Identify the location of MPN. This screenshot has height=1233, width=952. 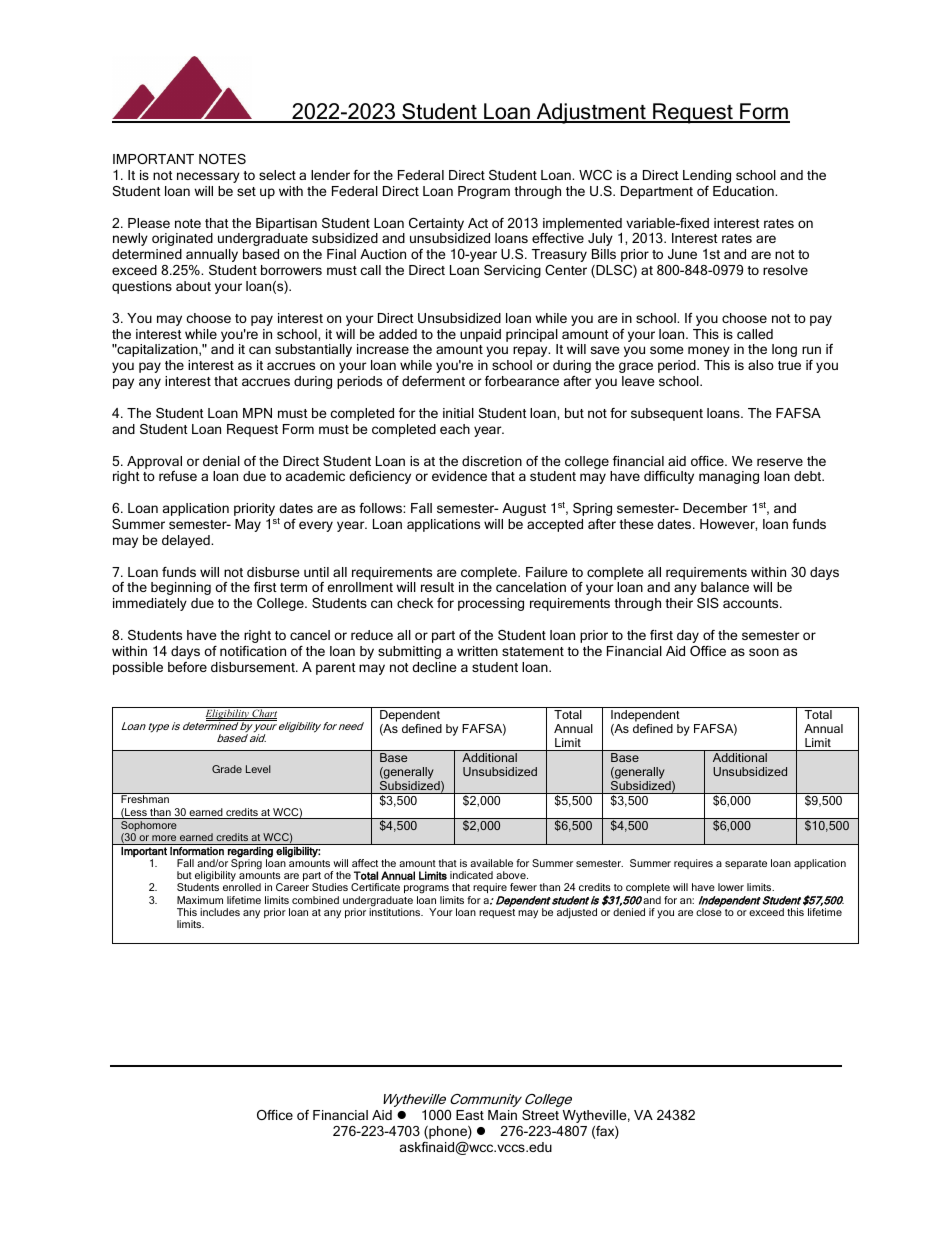
(257, 413).
